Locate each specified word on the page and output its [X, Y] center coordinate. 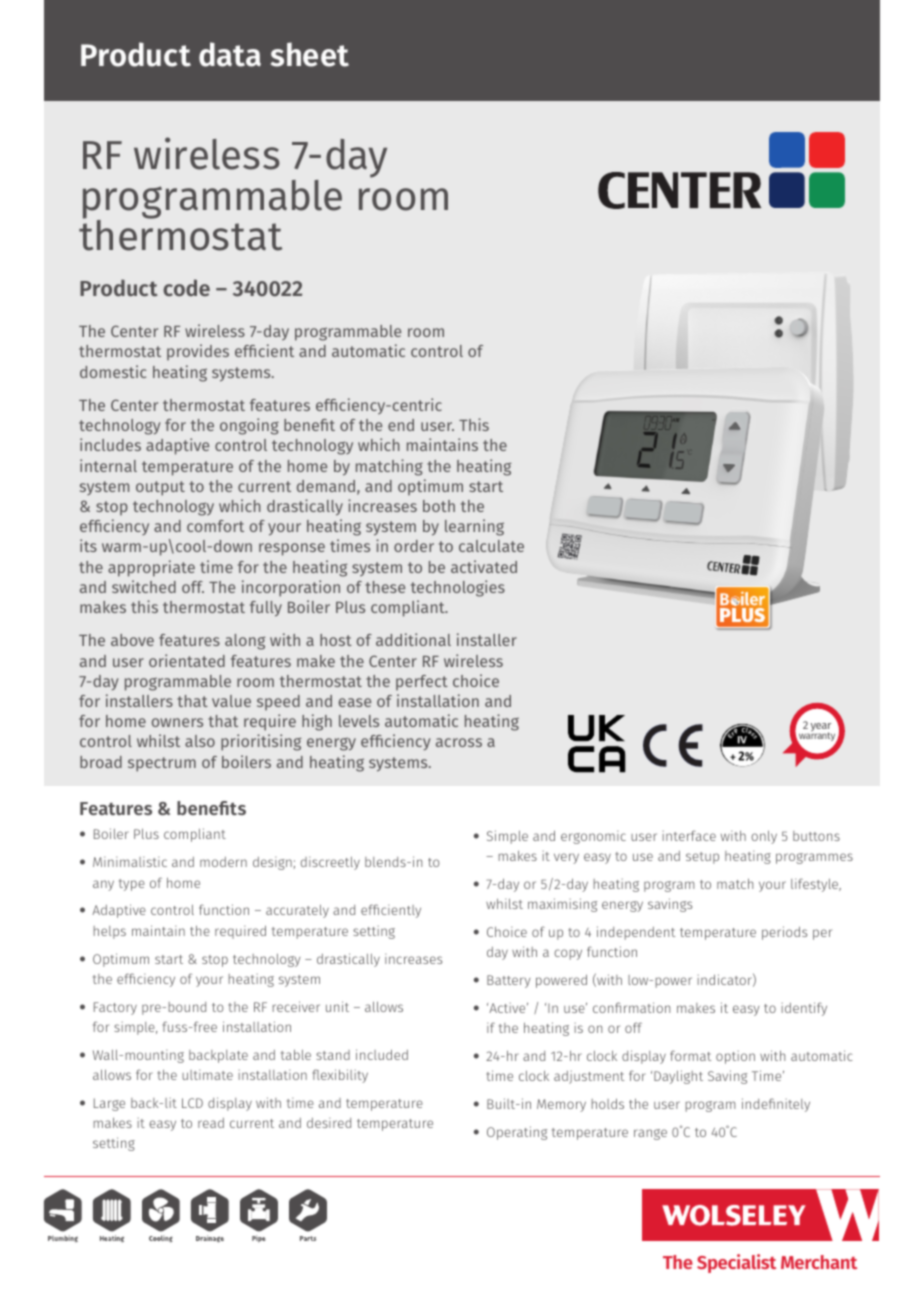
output [160, 488]
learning [474, 527]
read [211, 1123]
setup [702, 858]
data [230, 54]
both [439, 506]
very [566, 858]
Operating [517, 1133]
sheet [310, 54]
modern [223, 862]
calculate [491, 546]
